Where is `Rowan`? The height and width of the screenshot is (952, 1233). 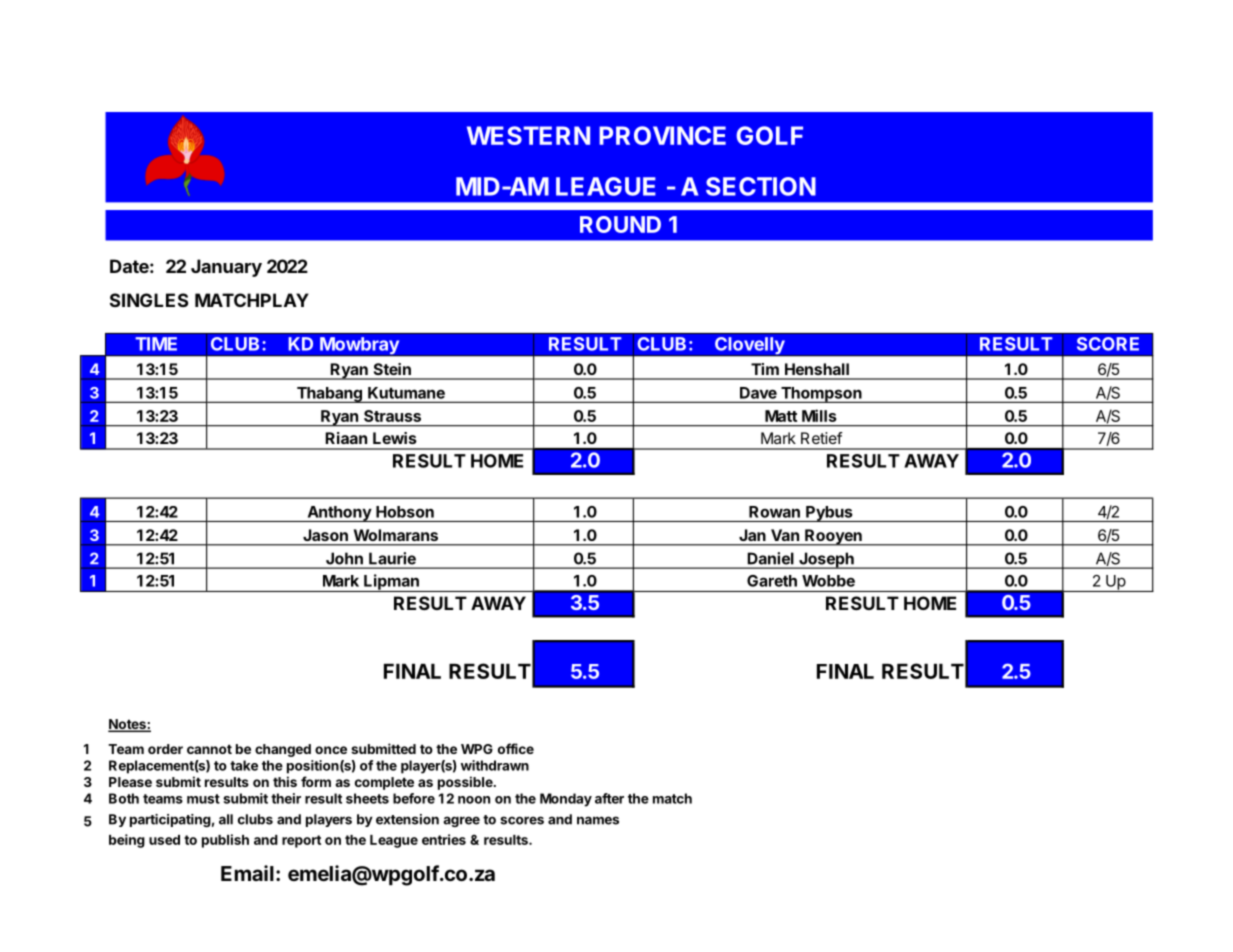 Rowan is located at coordinates (774, 512).
